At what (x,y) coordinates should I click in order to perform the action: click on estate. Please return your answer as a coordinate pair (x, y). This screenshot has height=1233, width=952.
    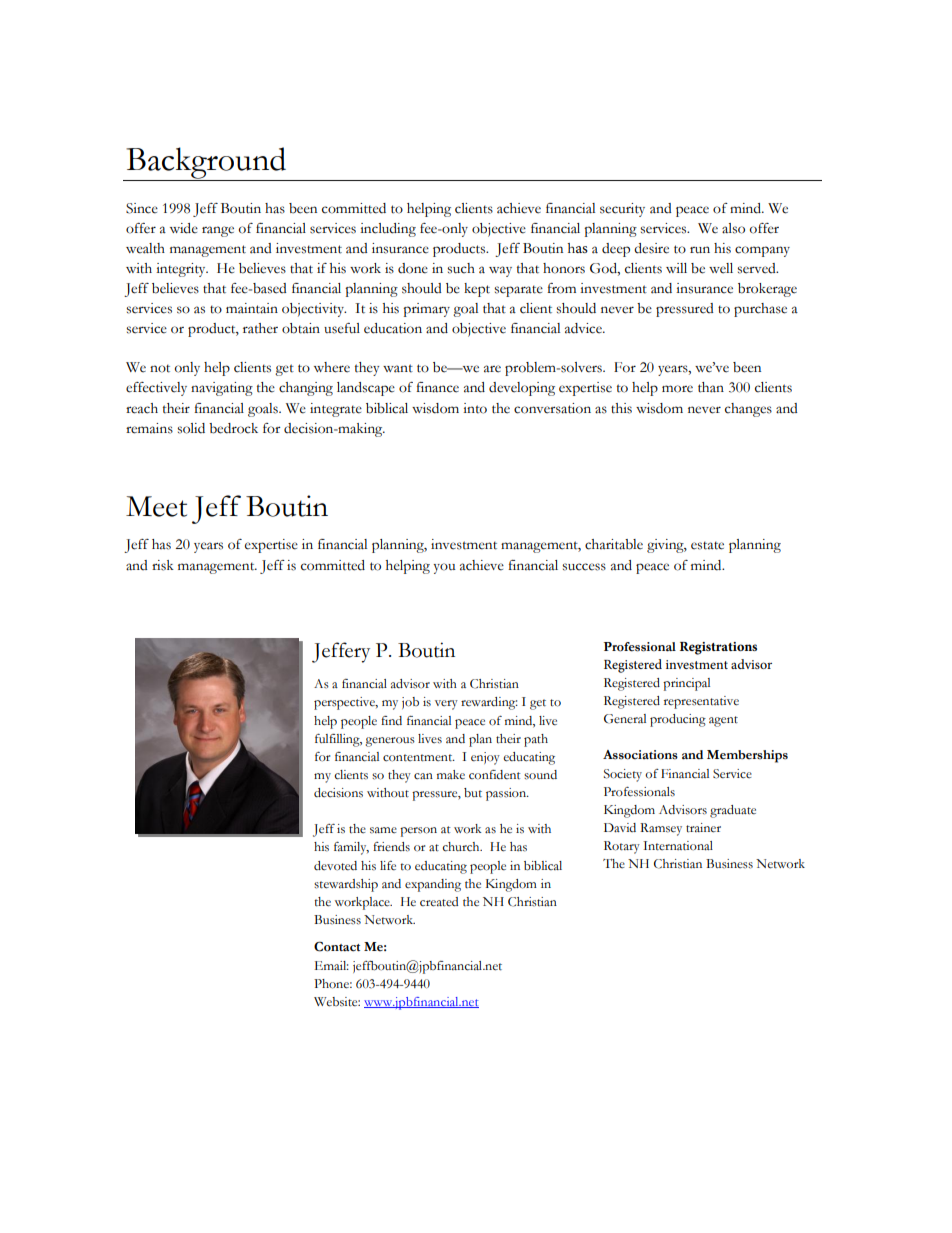
    Looking at the image, I should click on (707, 545).
